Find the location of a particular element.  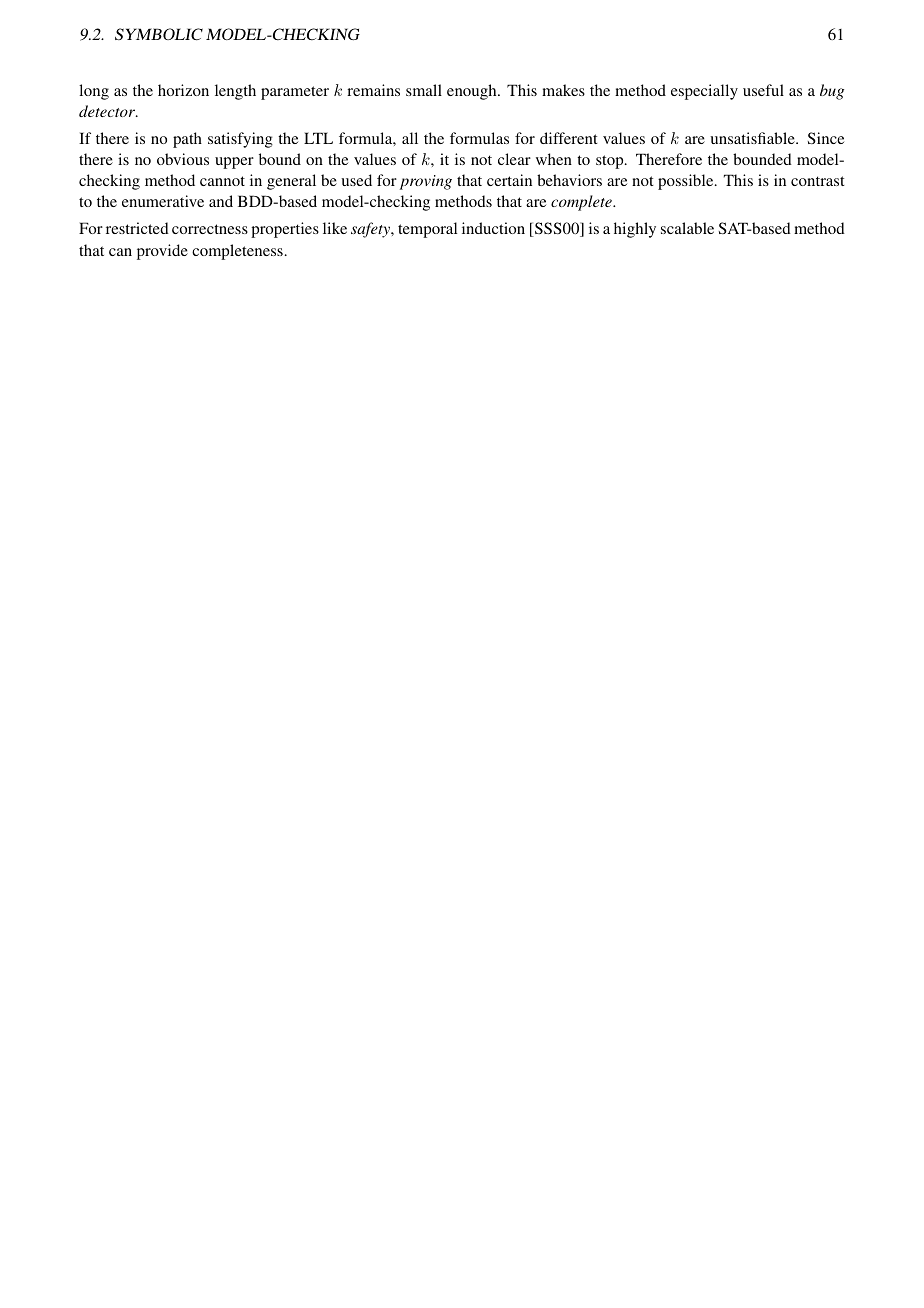

SYMBOLIC is located at coordinates (159, 34).
